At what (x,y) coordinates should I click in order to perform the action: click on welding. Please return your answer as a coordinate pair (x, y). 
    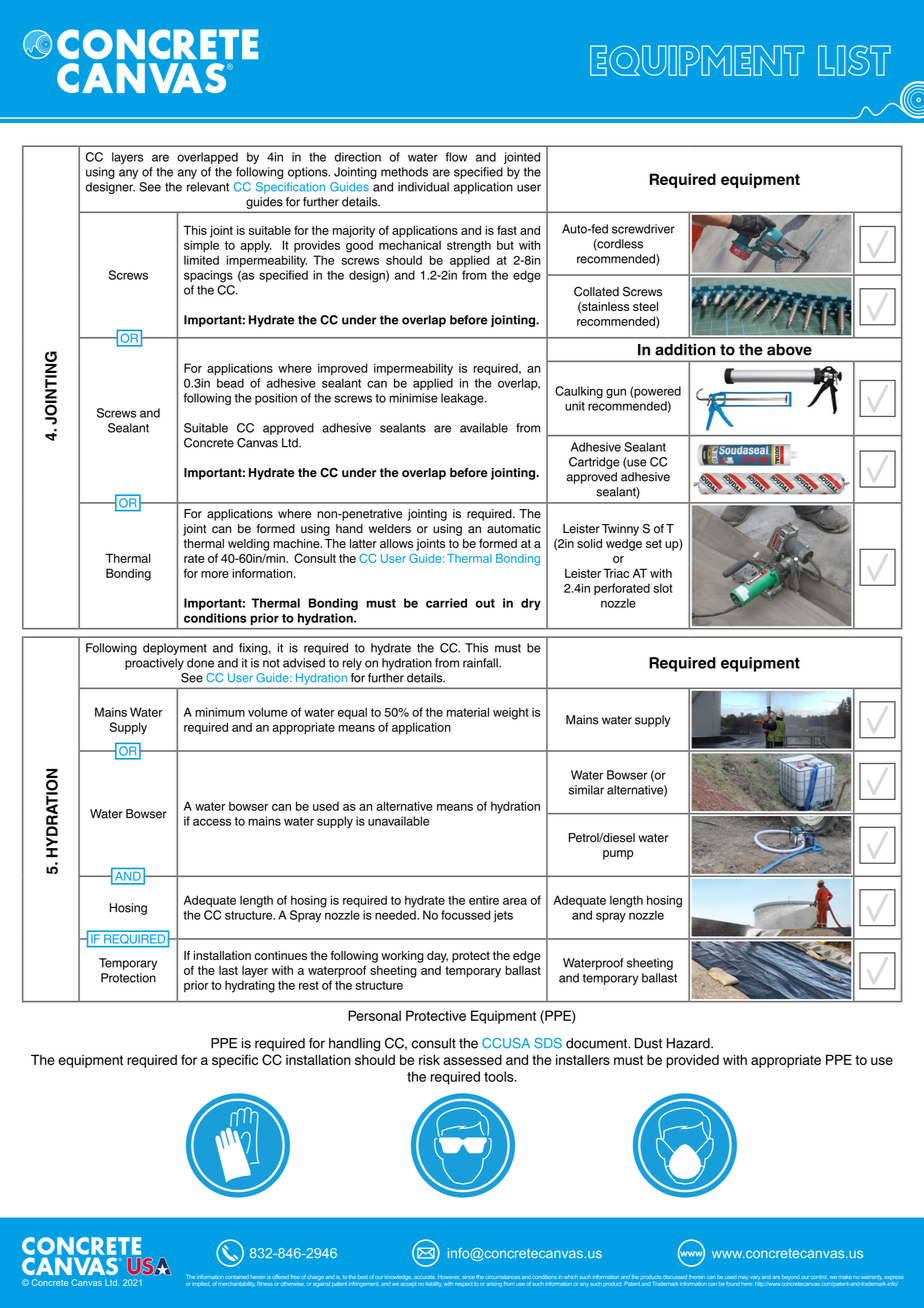
    Looking at the image, I should click on (248, 545).
